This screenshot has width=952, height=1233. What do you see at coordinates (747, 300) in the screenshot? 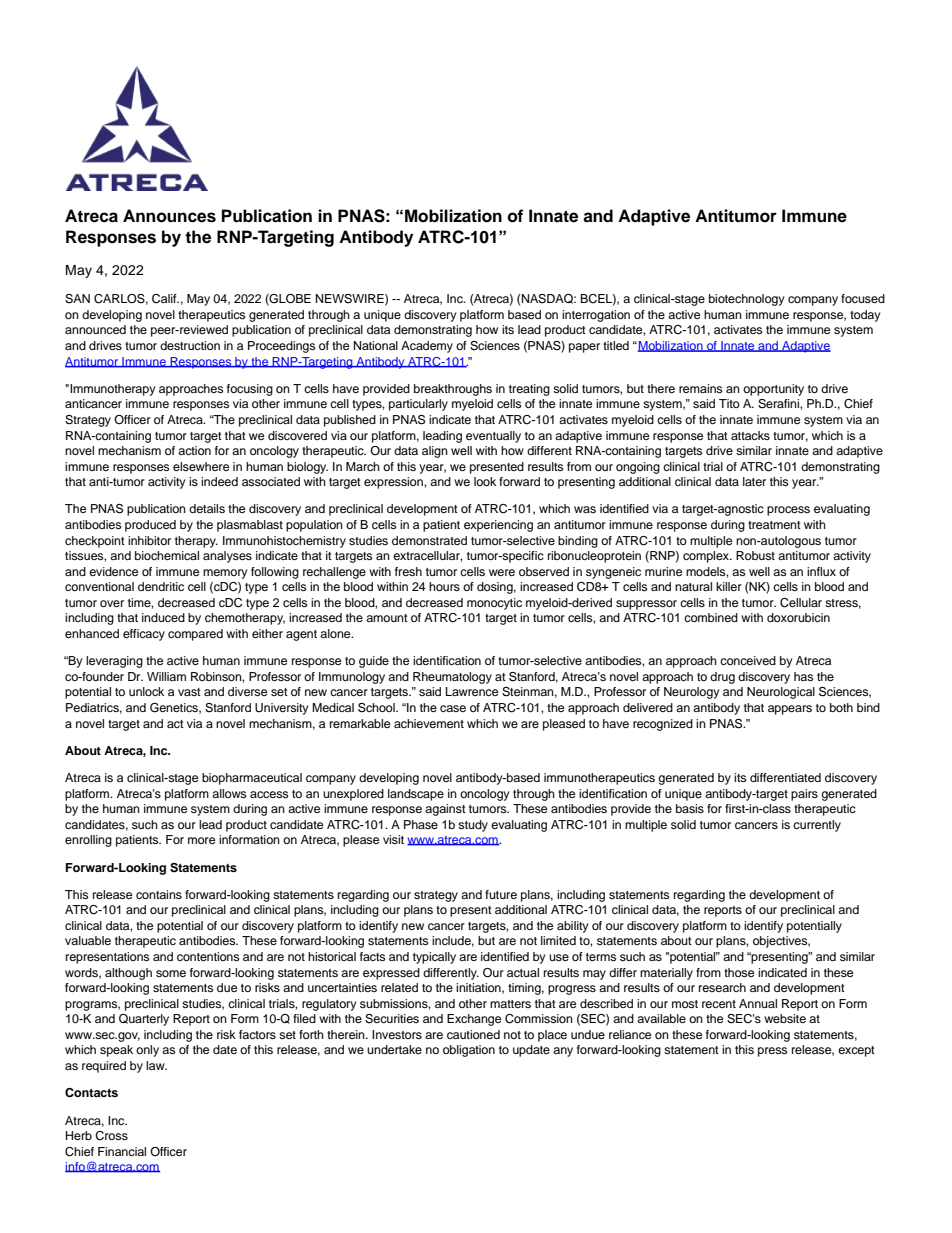
I see `biotechnology` at bounding box center [747, 300].
